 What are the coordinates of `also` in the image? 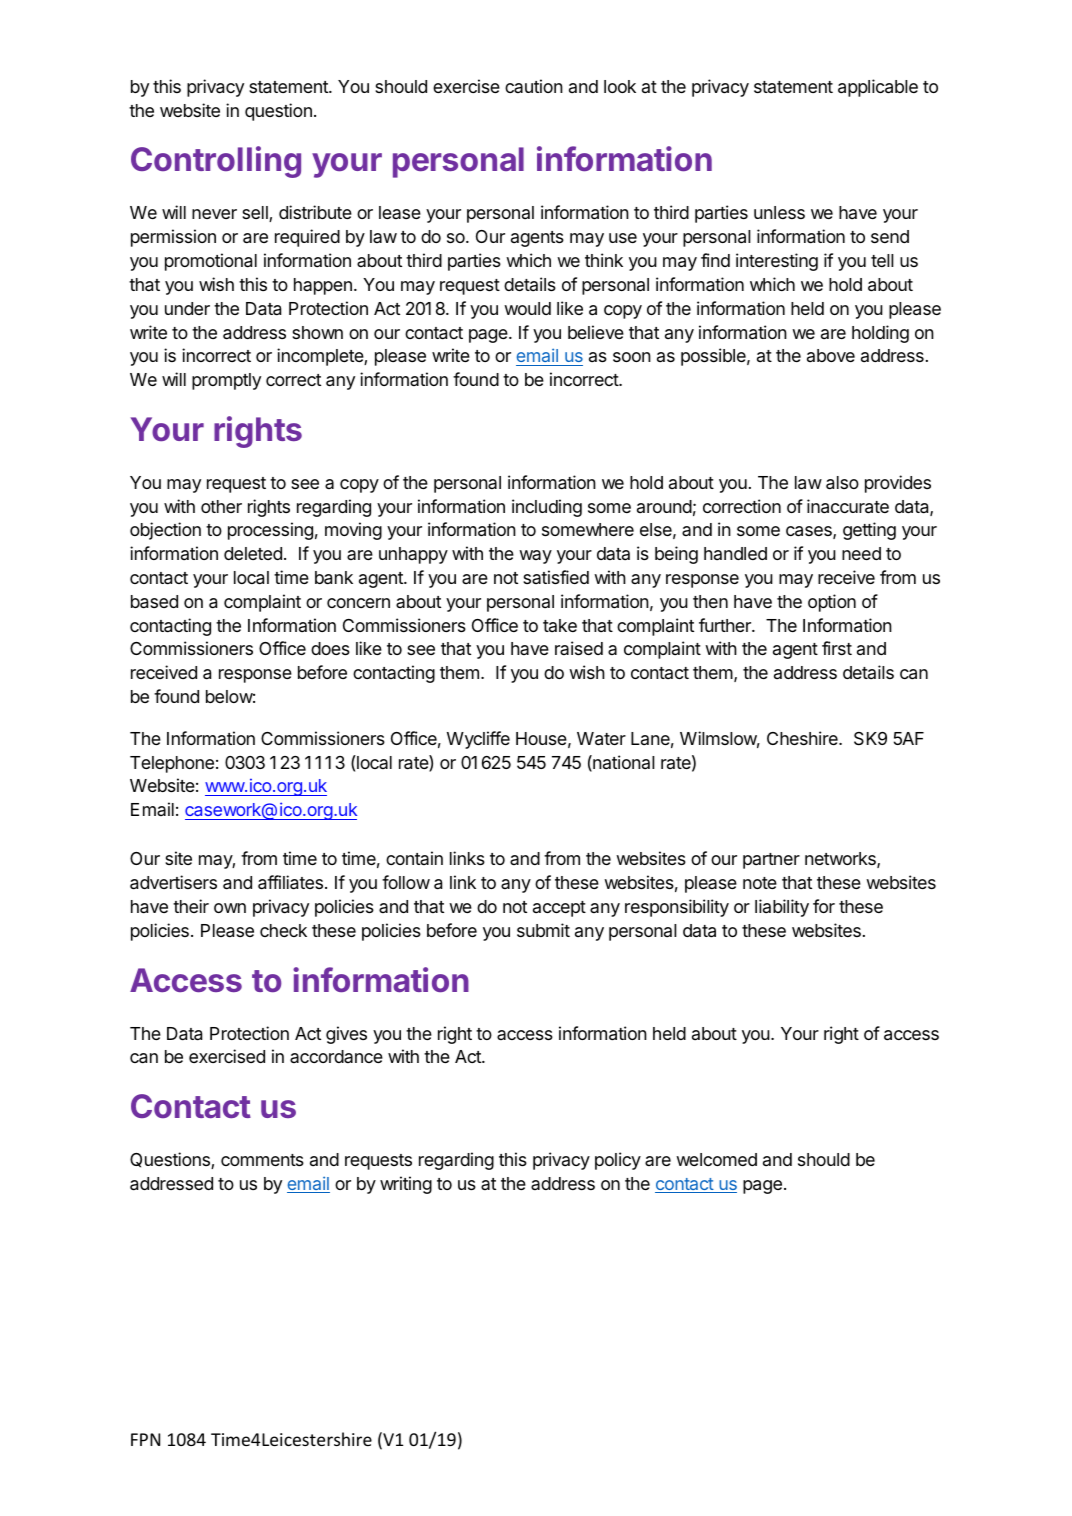 It's located at (842, 483).
